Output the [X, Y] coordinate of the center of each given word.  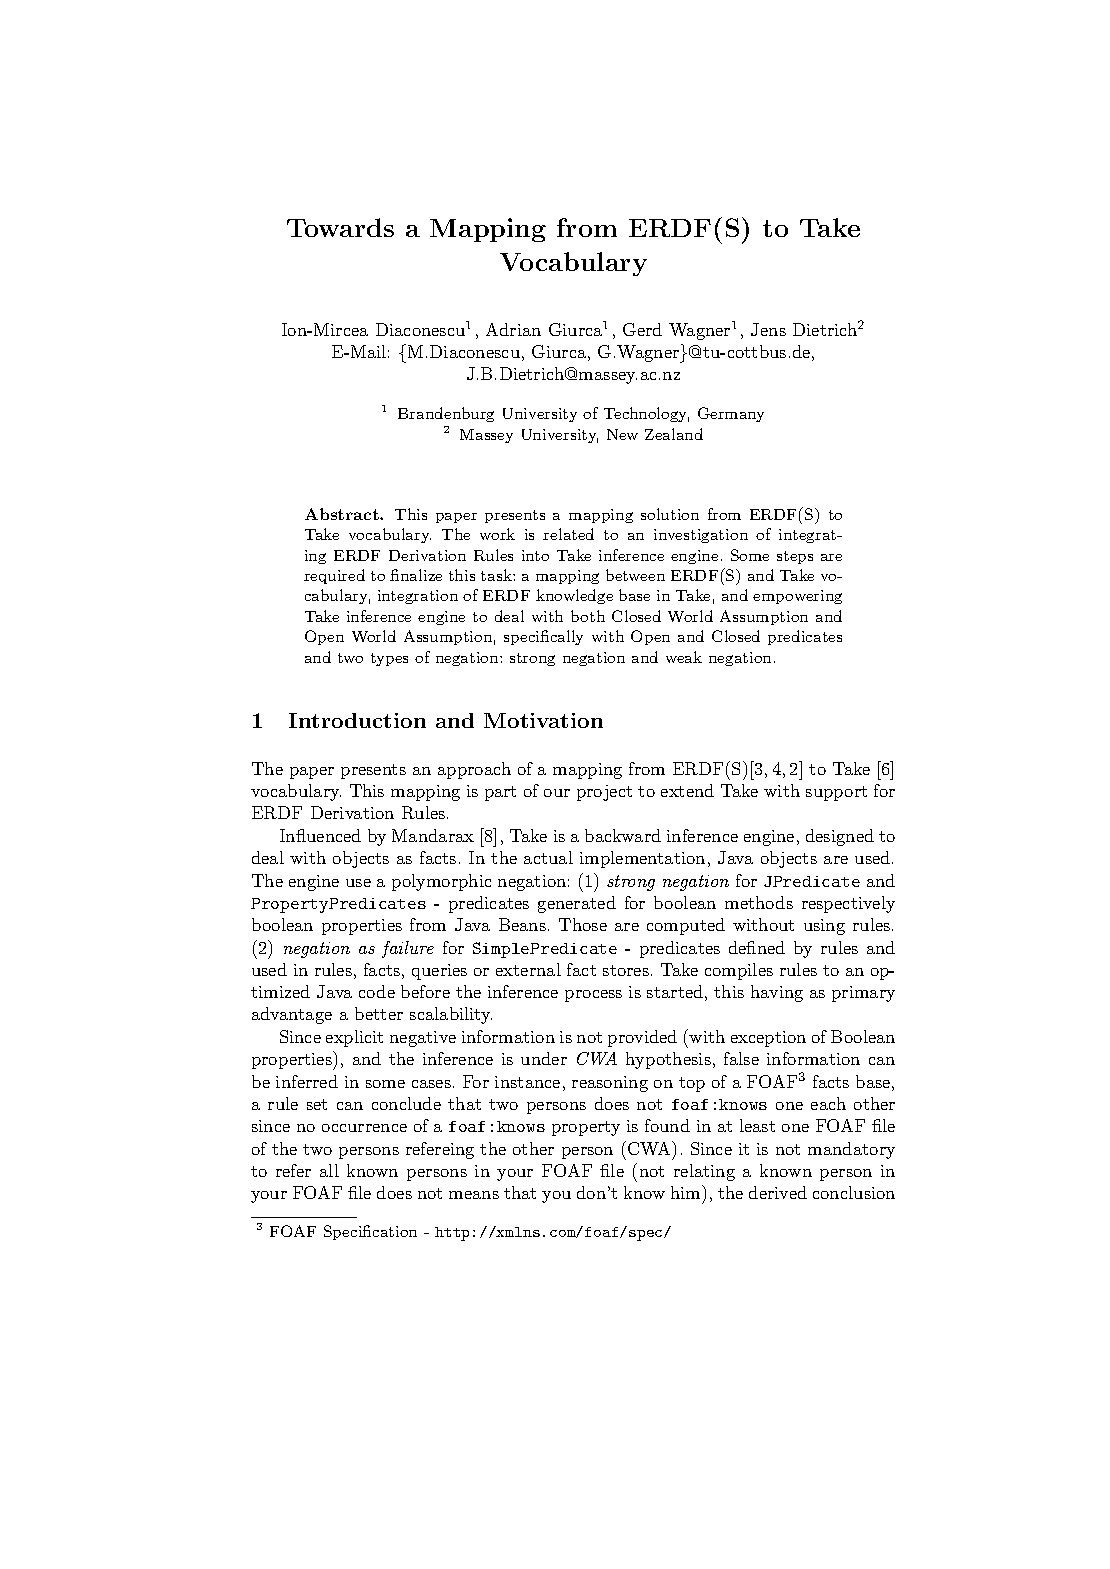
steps [795, 557]
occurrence [364, 1128]
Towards [340, 227]
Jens [768, 329]
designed [840, 837]
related [568, 534]
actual [548, 857]
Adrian [513, 329]
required [334, 576]
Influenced [320, 835]
